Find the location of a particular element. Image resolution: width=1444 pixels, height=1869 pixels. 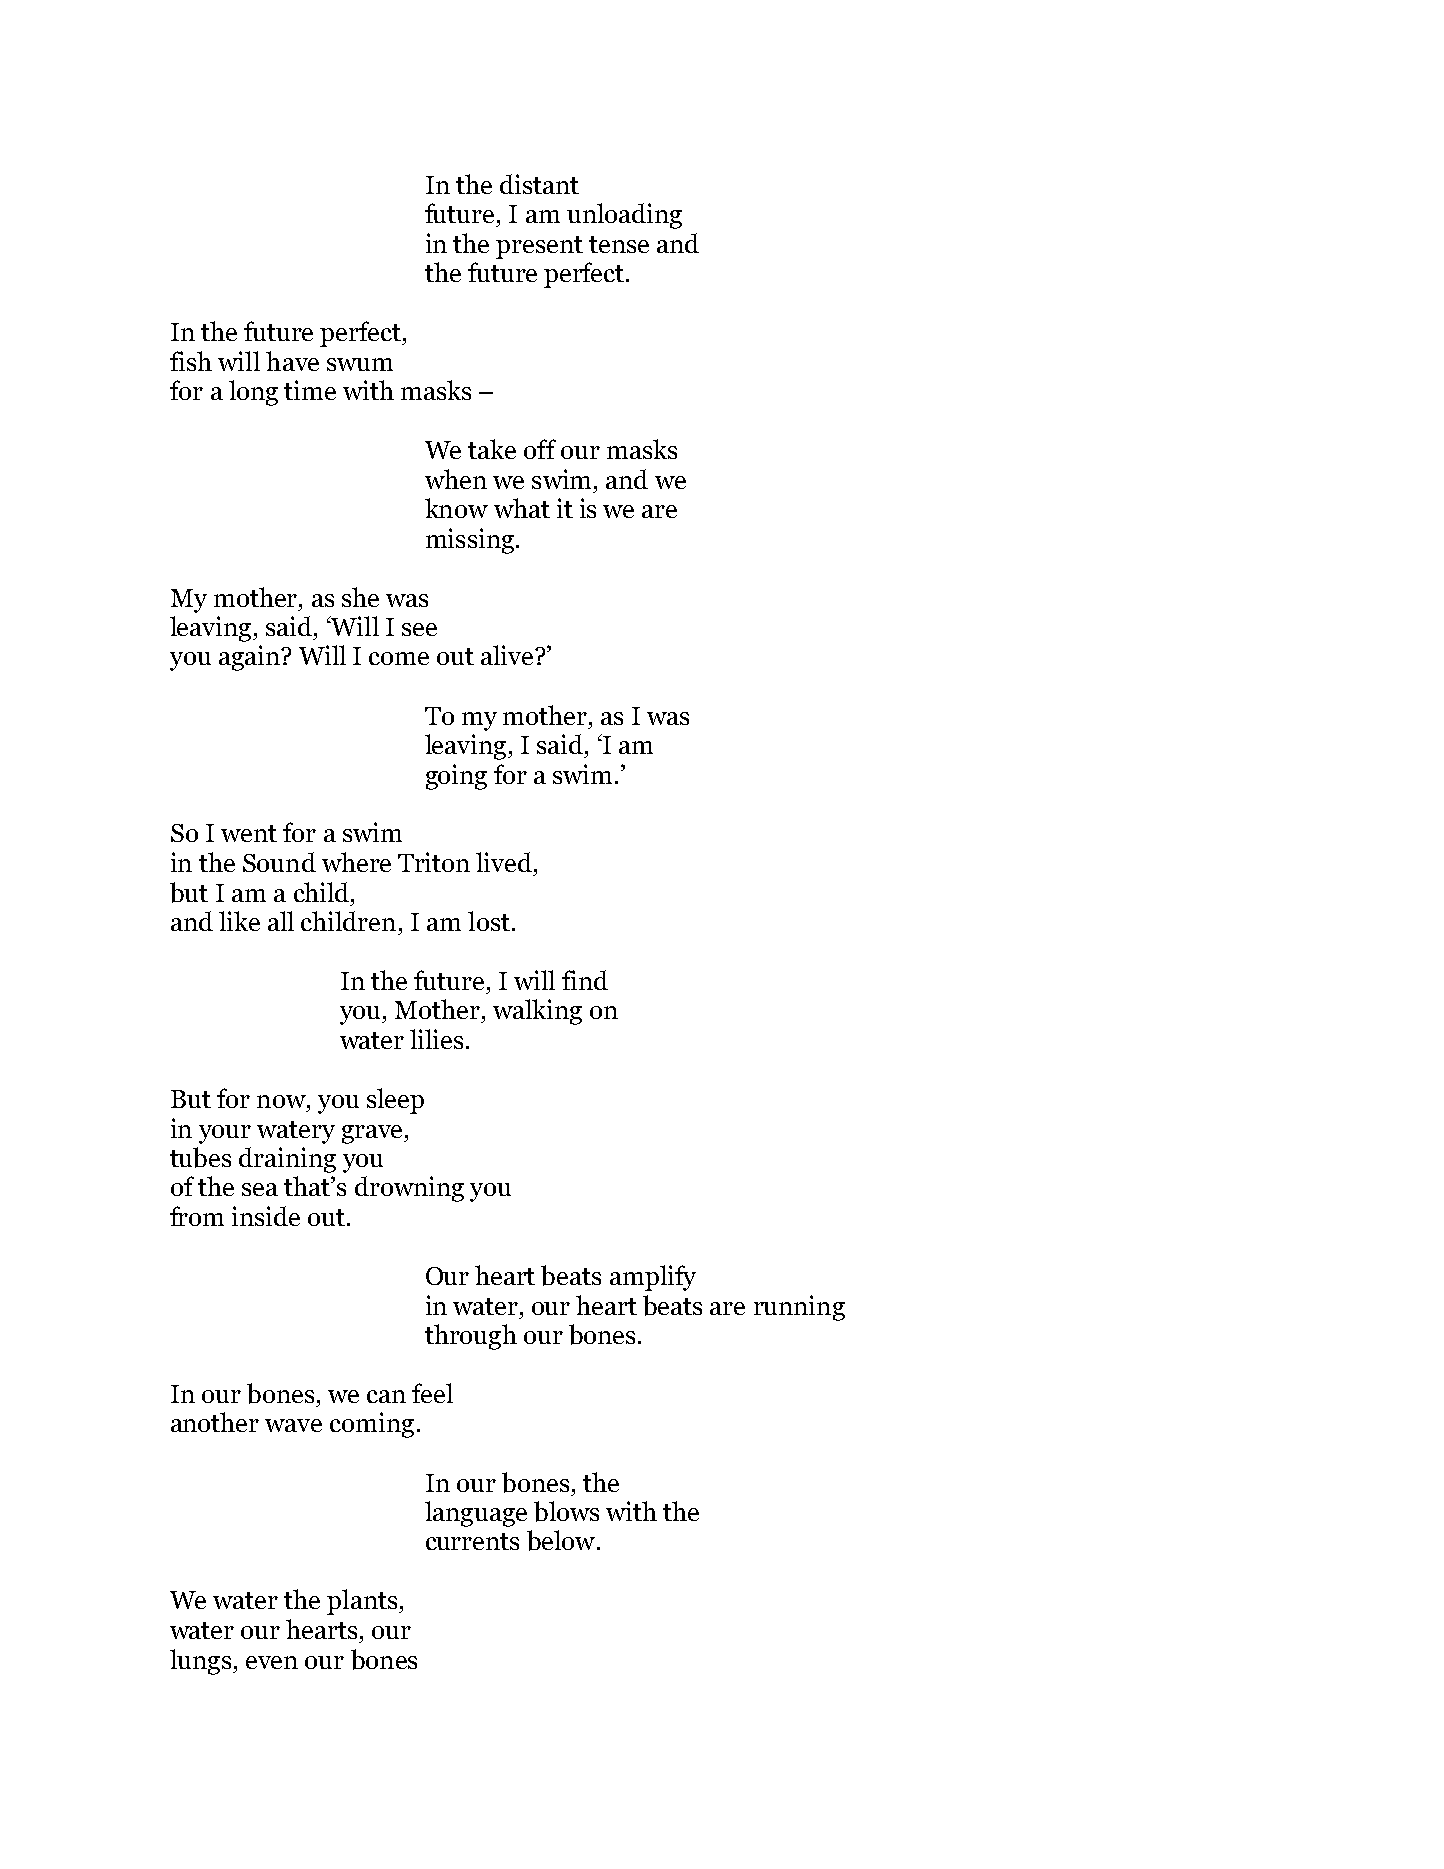

lost is located at coordinates (489, 921).
